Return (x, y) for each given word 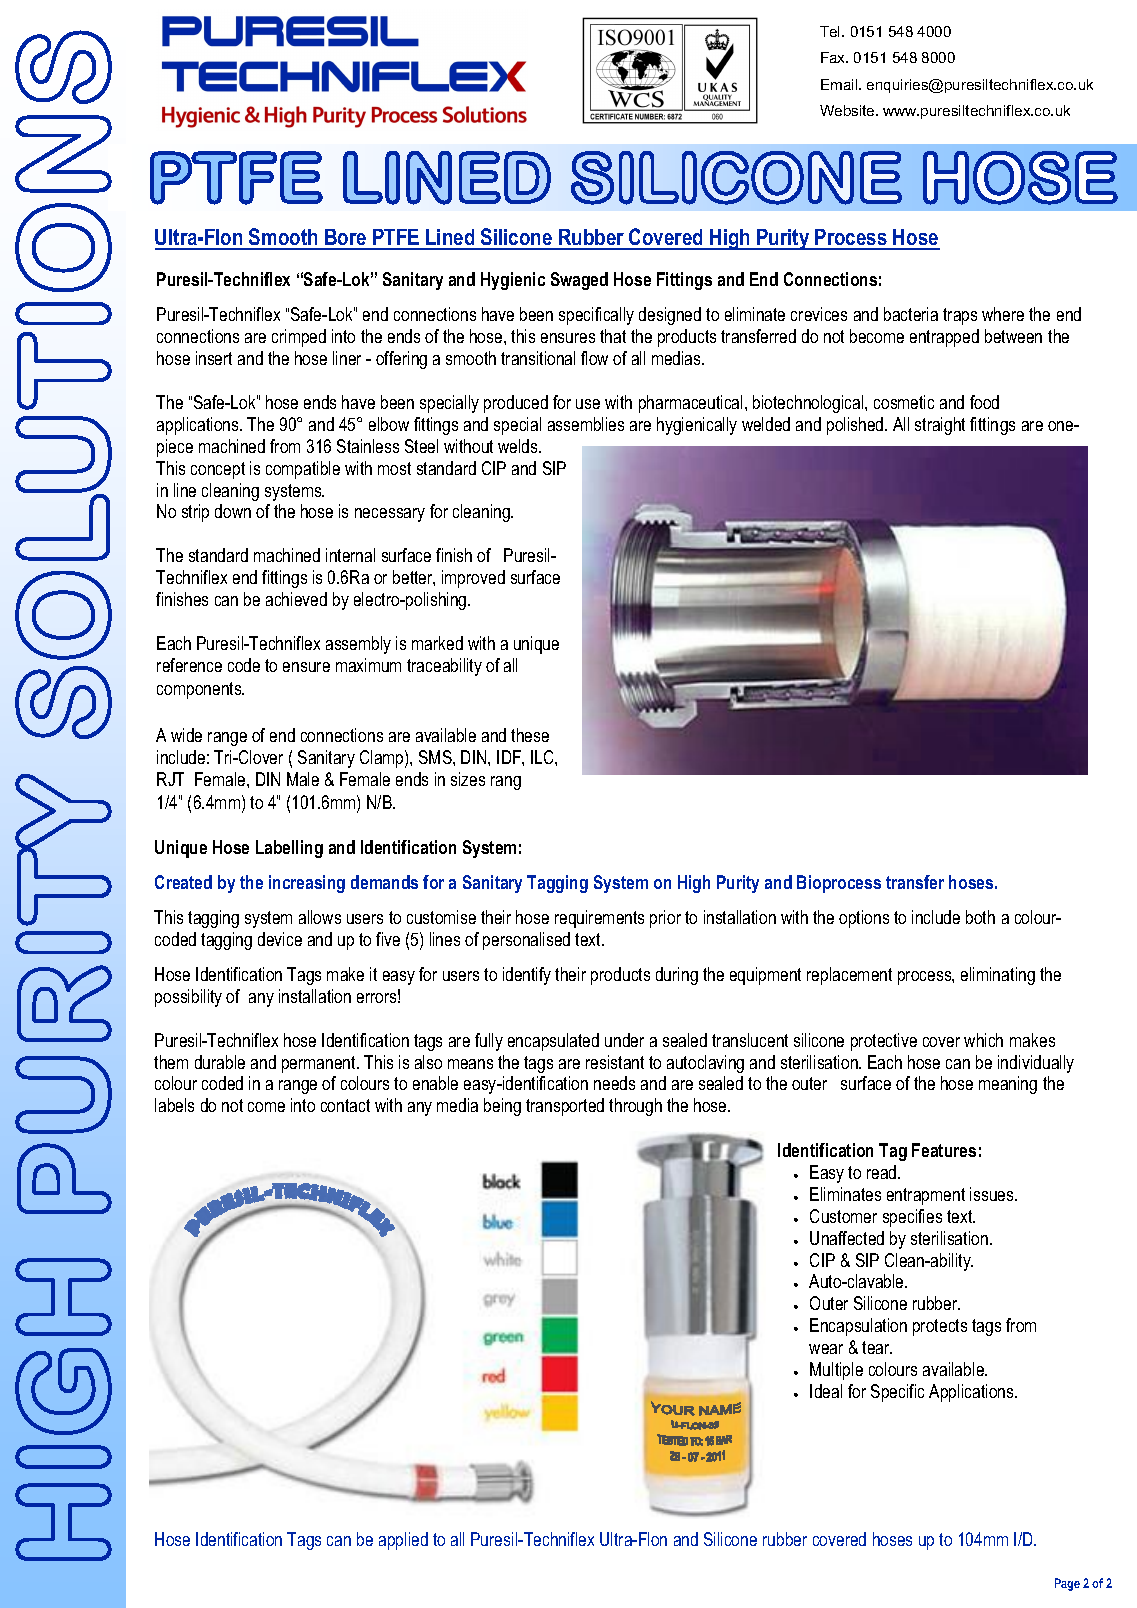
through (635, 1107)
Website (848, 110)
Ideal (826, 1391)
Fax (834, 57)
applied (403, 1541)
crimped (299, 338)
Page (1067, 1584)
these (530, 735)
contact (345, 1105)
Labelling (289, 849)
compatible (303, 470)
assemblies (586, 424)
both (980, 917)
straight (940, 426)
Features (944, 1150)
